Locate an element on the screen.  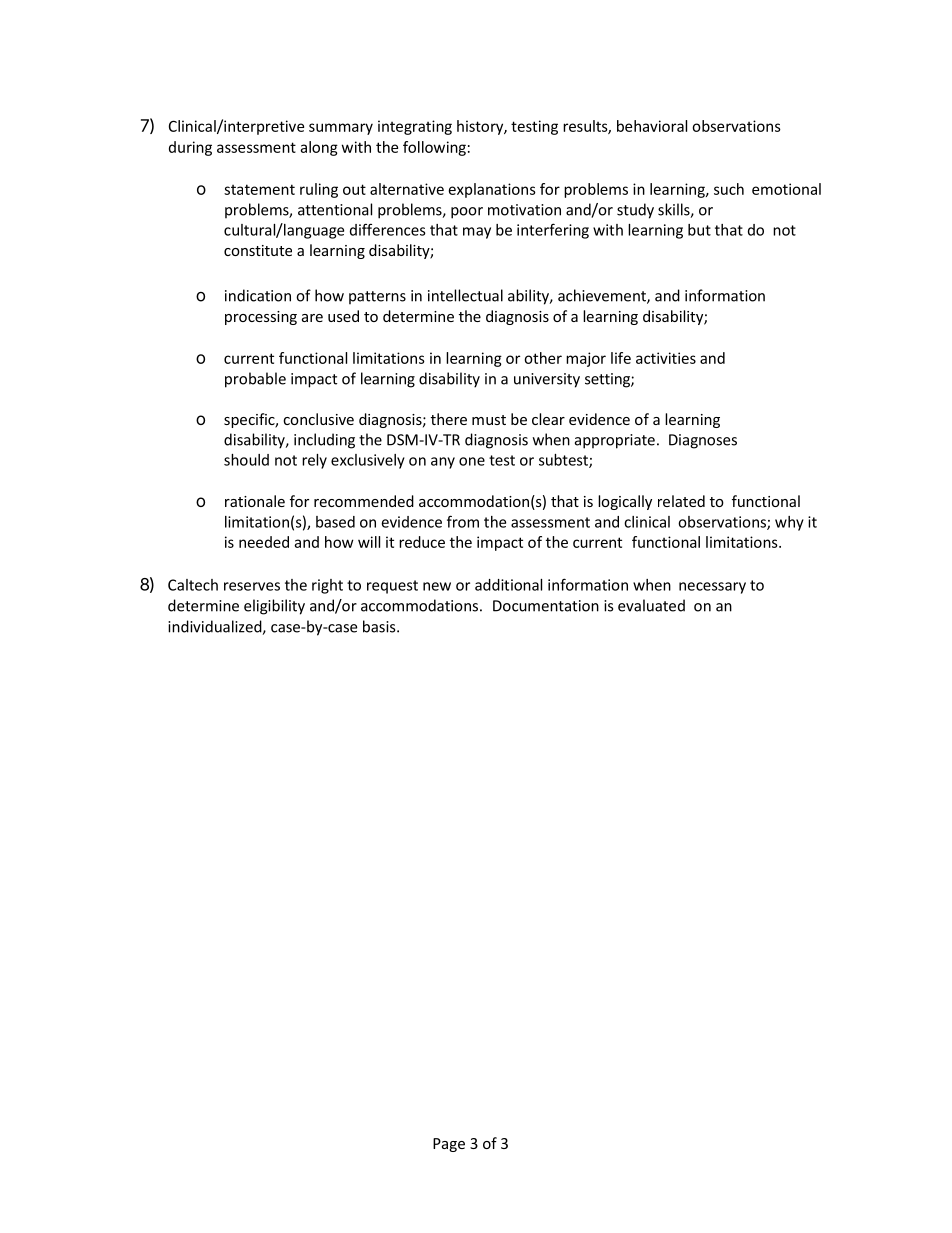
Diagnoses is located at coordinates (703, 441).
